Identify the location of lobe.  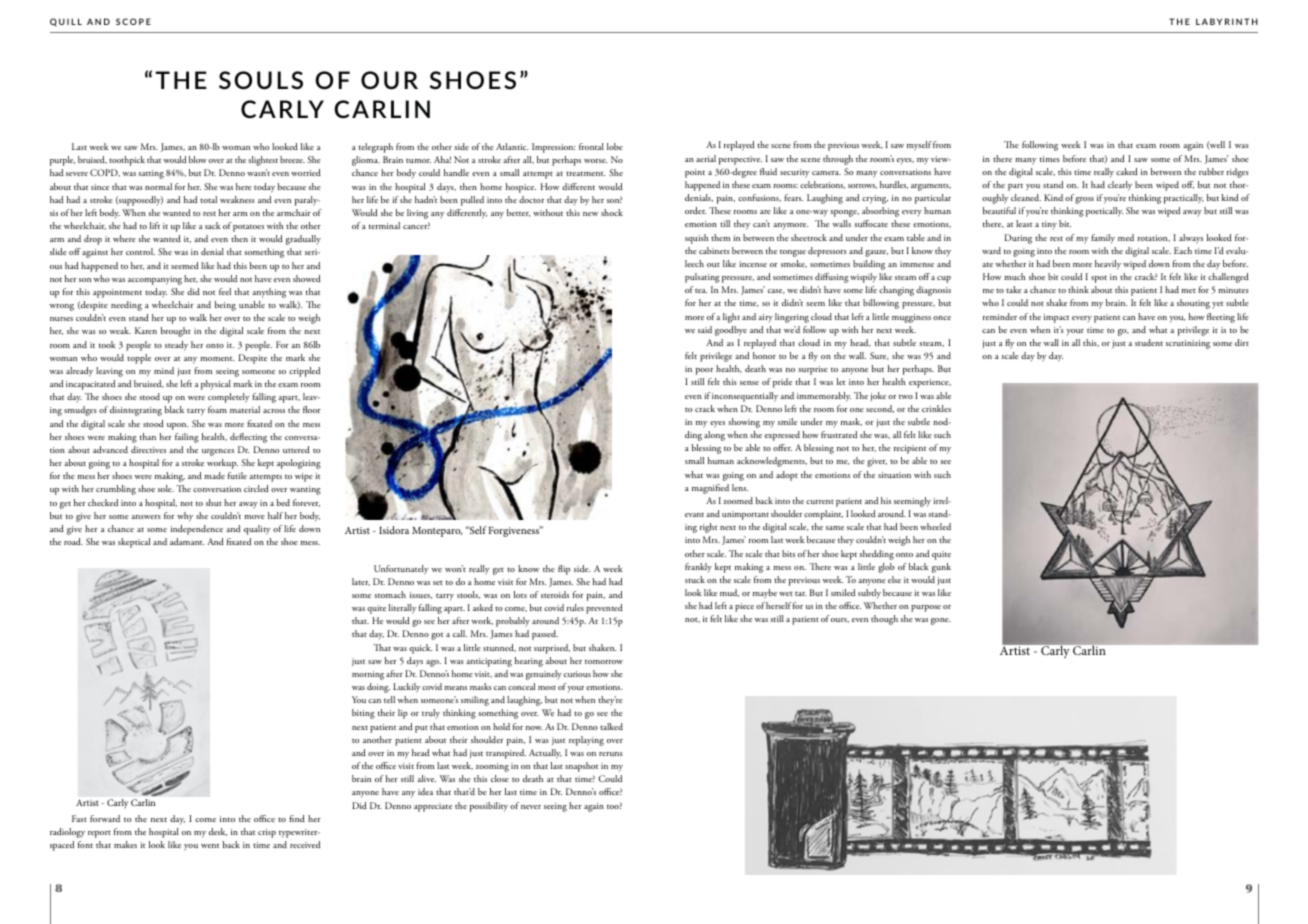
(615, 146).
